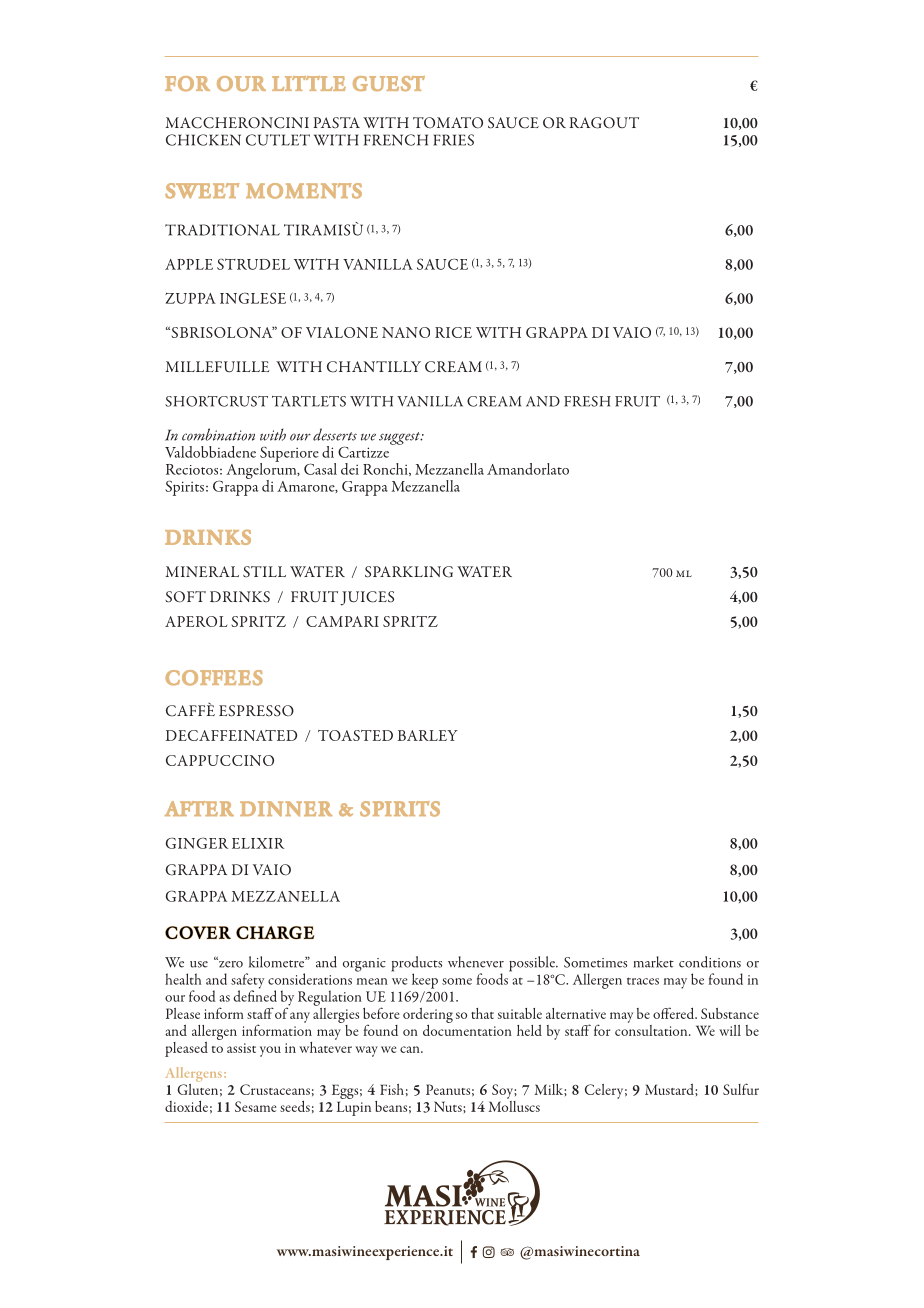  Describe the element at coordinates (587, 401) in the page. I see `FRESH` at that location.
